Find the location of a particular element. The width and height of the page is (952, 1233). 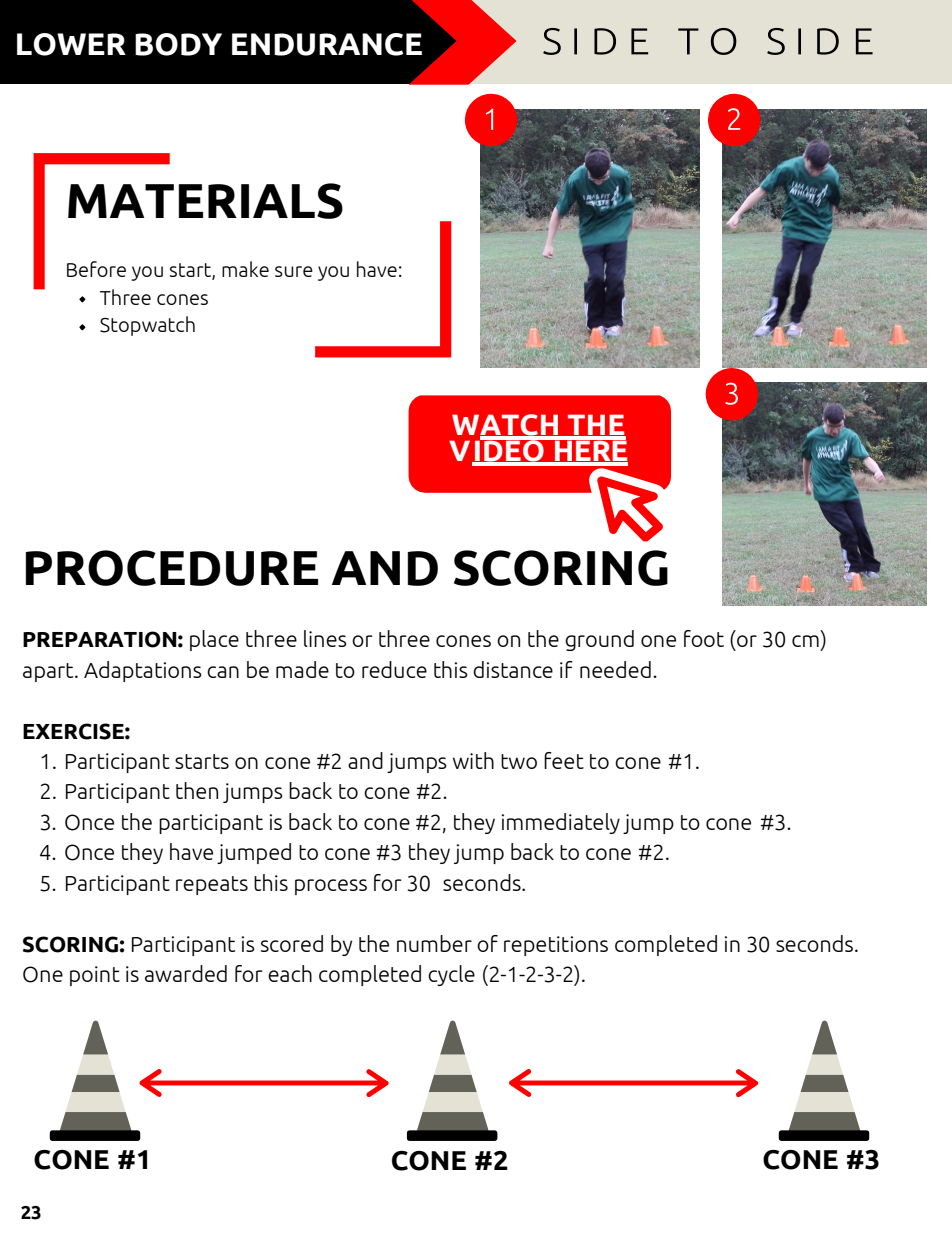

ground is located at coordinates (599, 640).
